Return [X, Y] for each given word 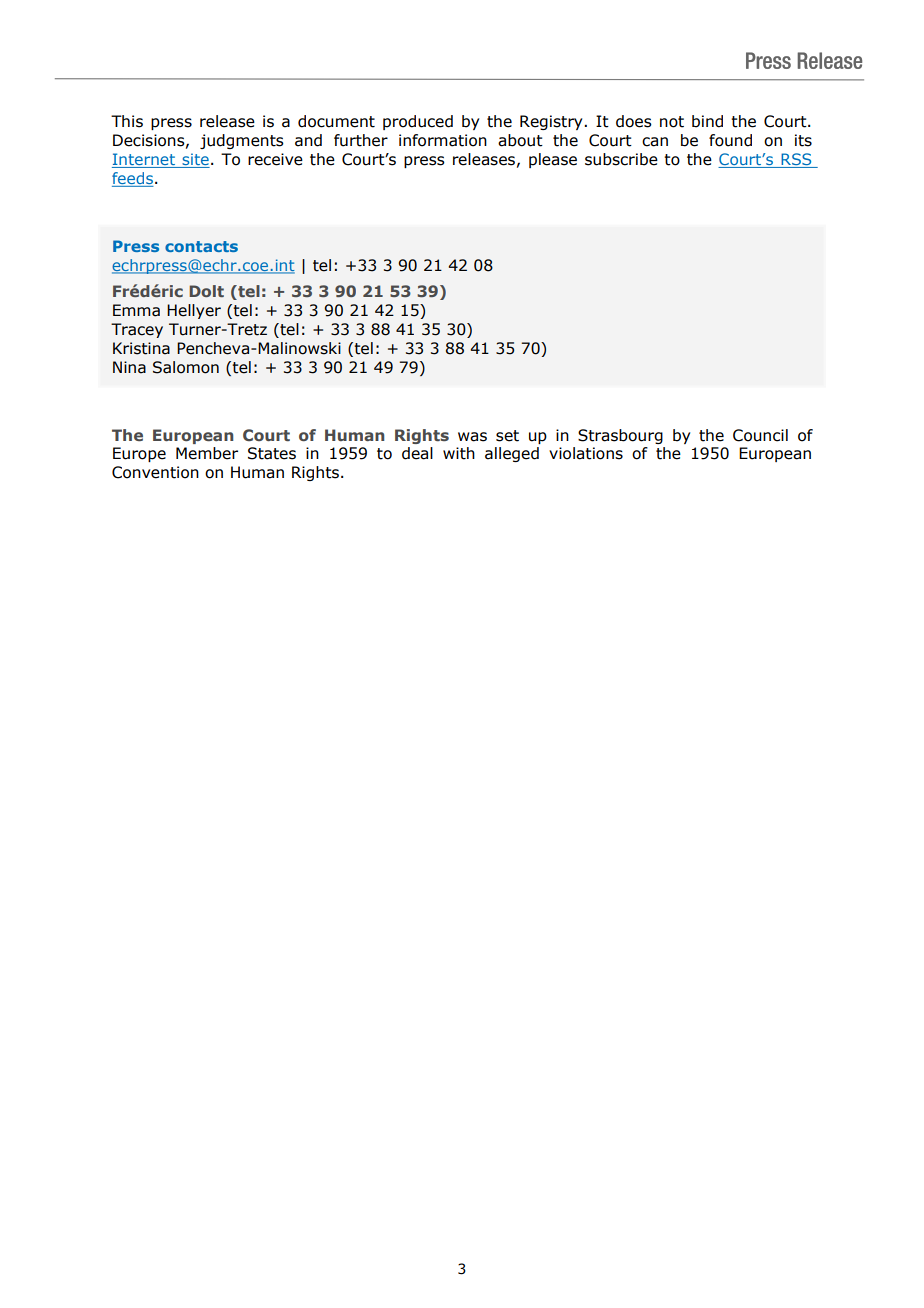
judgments [242, 141]
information [443, 140]
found [730, 140]
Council [760, 435]
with [459, 453]
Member [207, 453]
